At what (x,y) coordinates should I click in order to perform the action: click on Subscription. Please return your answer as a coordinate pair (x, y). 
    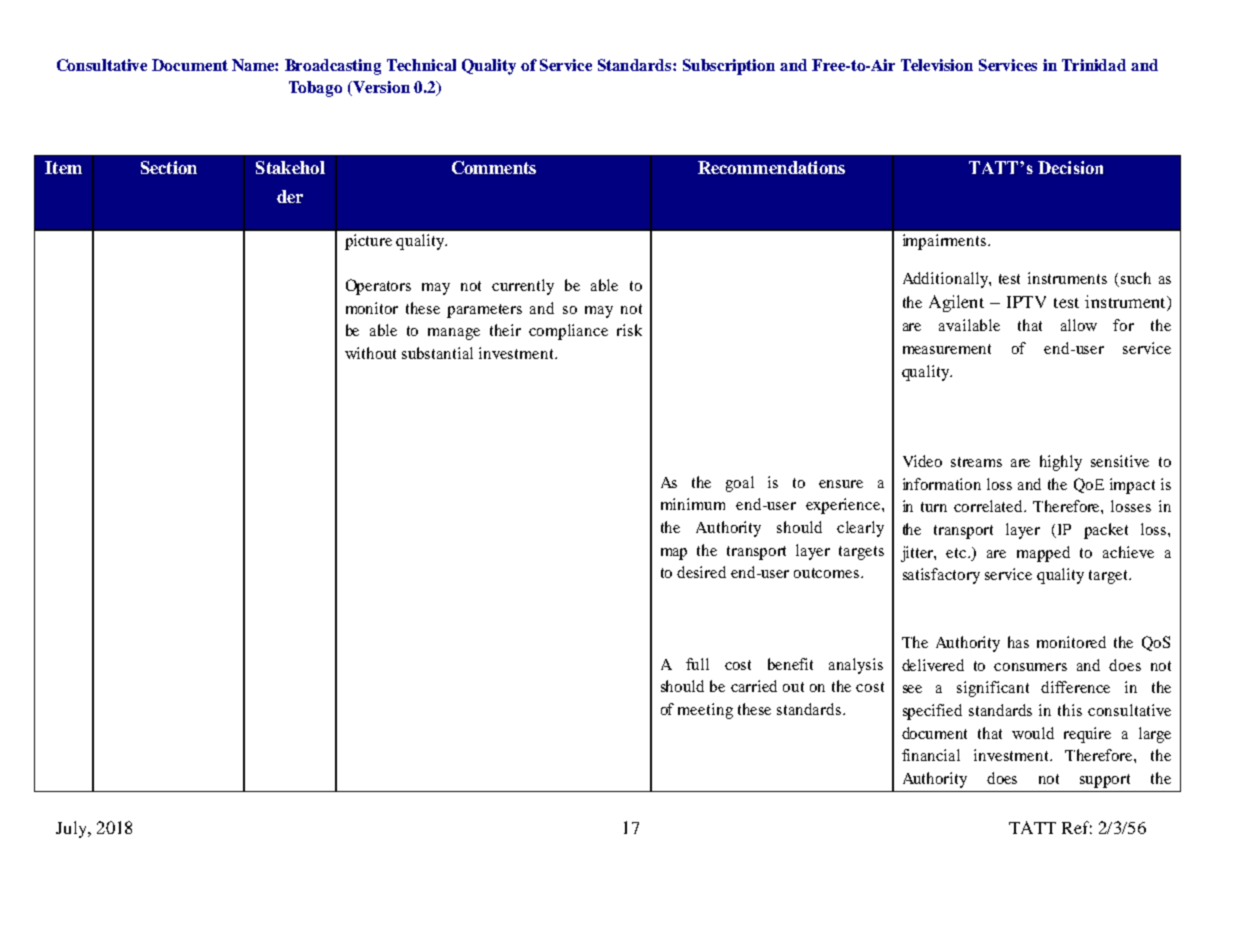
    Looking at the image, I should click on (729, 67).
